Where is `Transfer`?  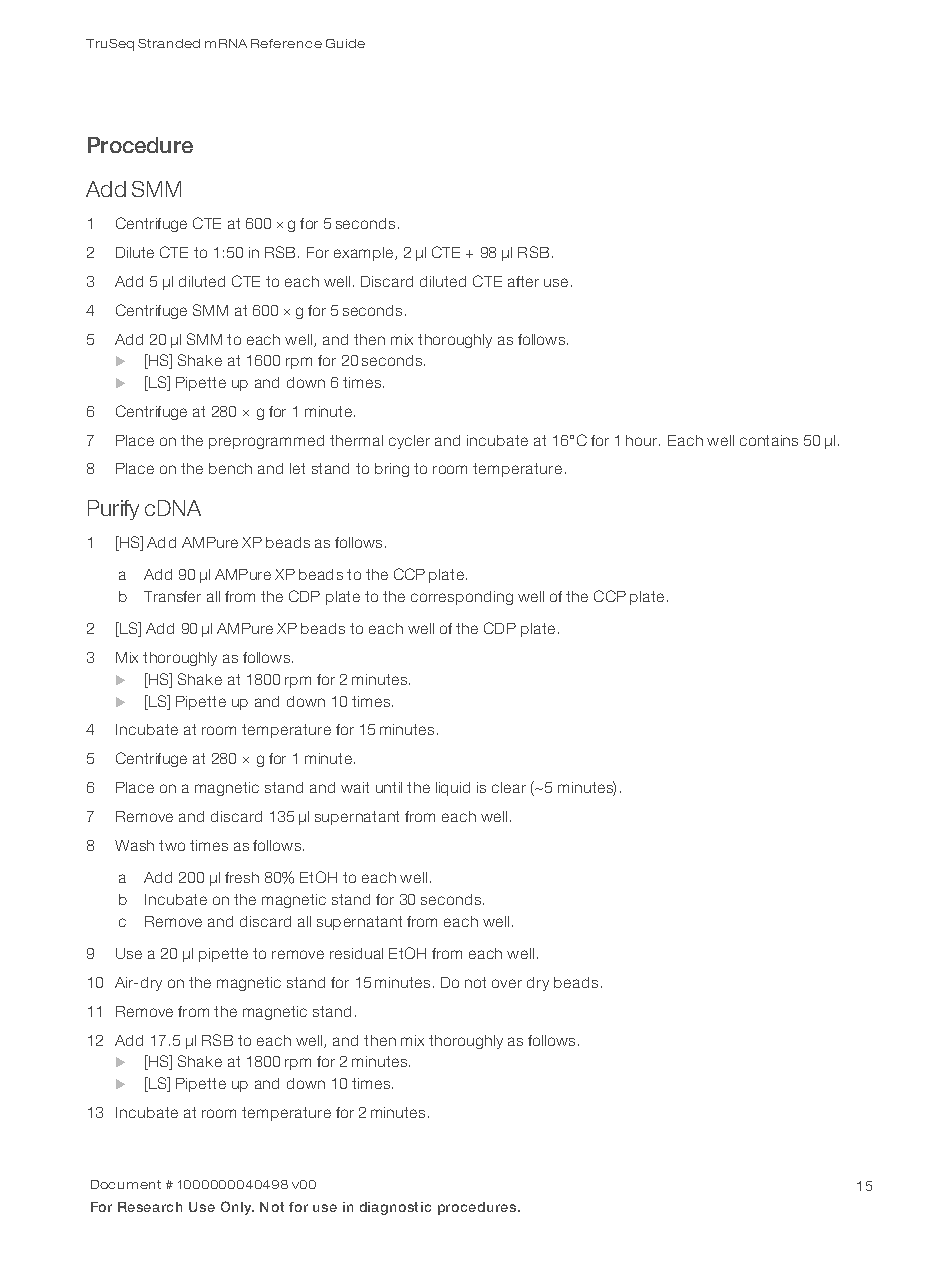 Transfer is located at coordinates (172, 596).
